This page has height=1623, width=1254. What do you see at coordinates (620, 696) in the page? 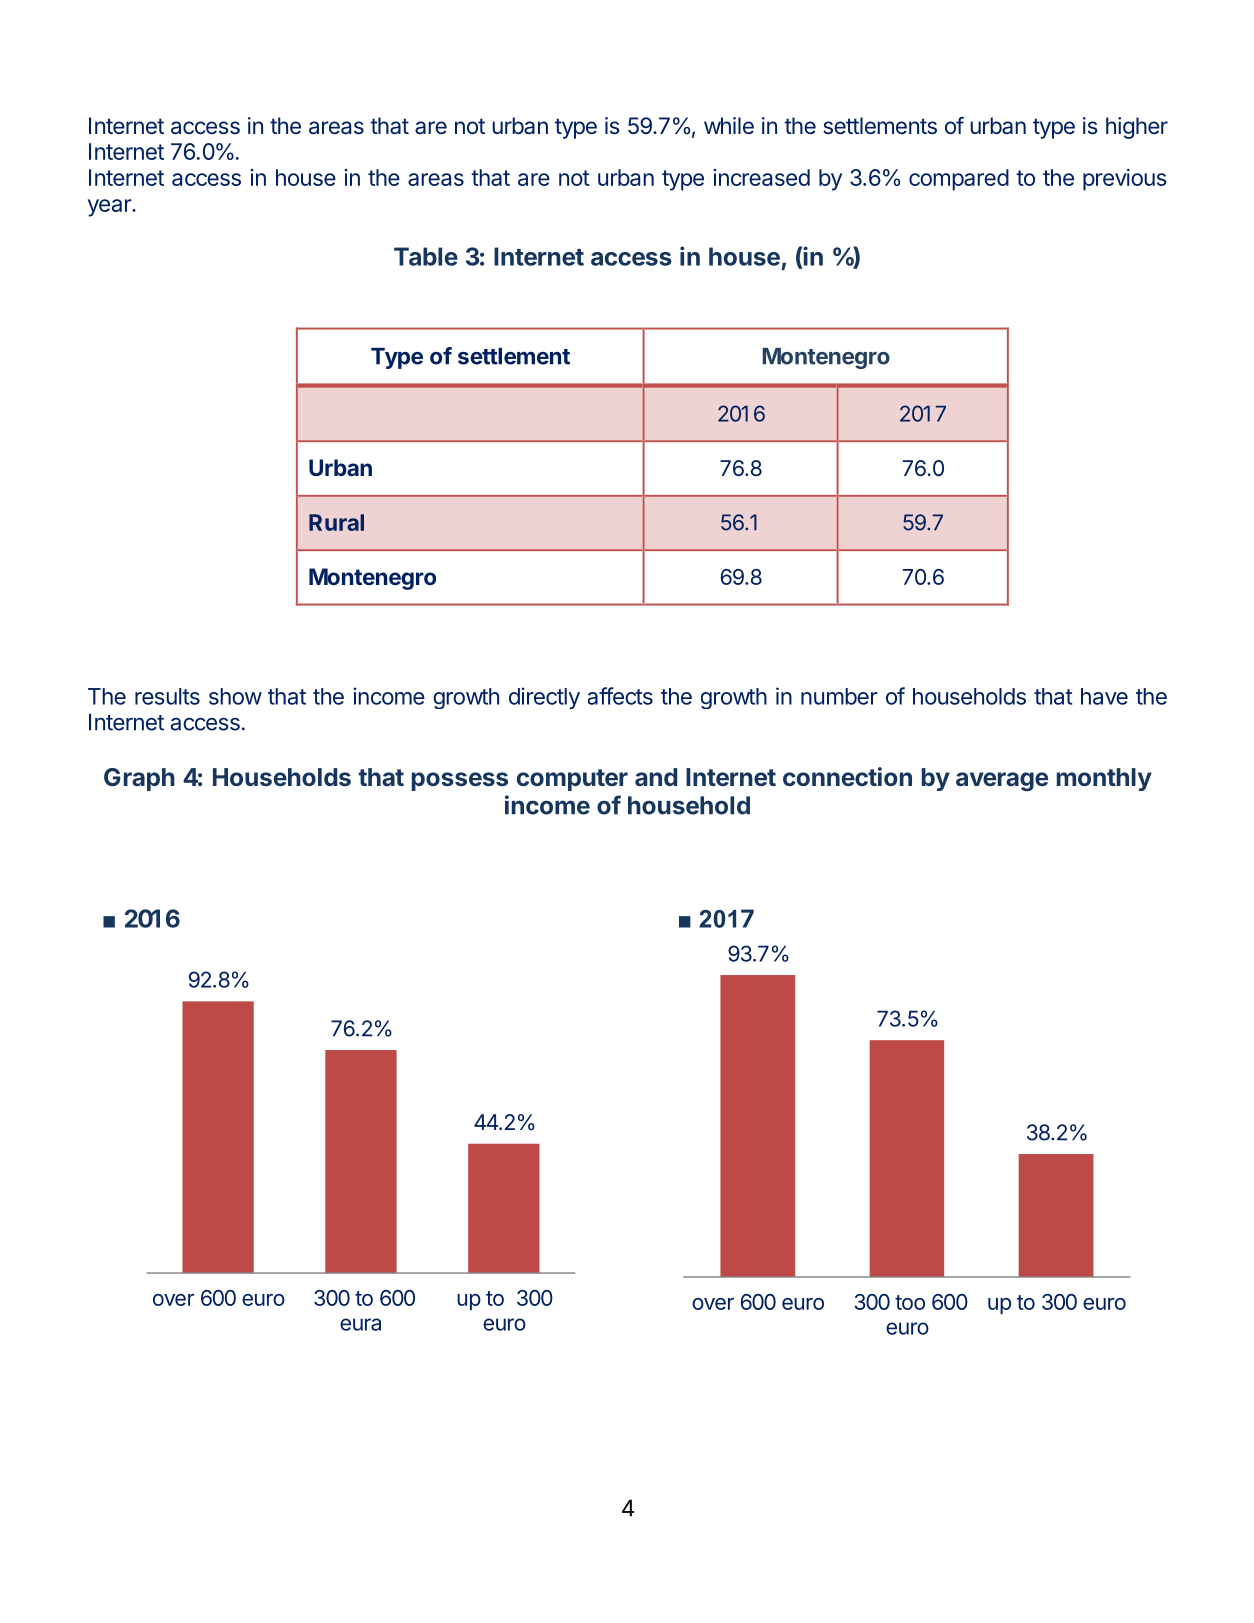
I see `affects` at bounding box center [620, 696].
